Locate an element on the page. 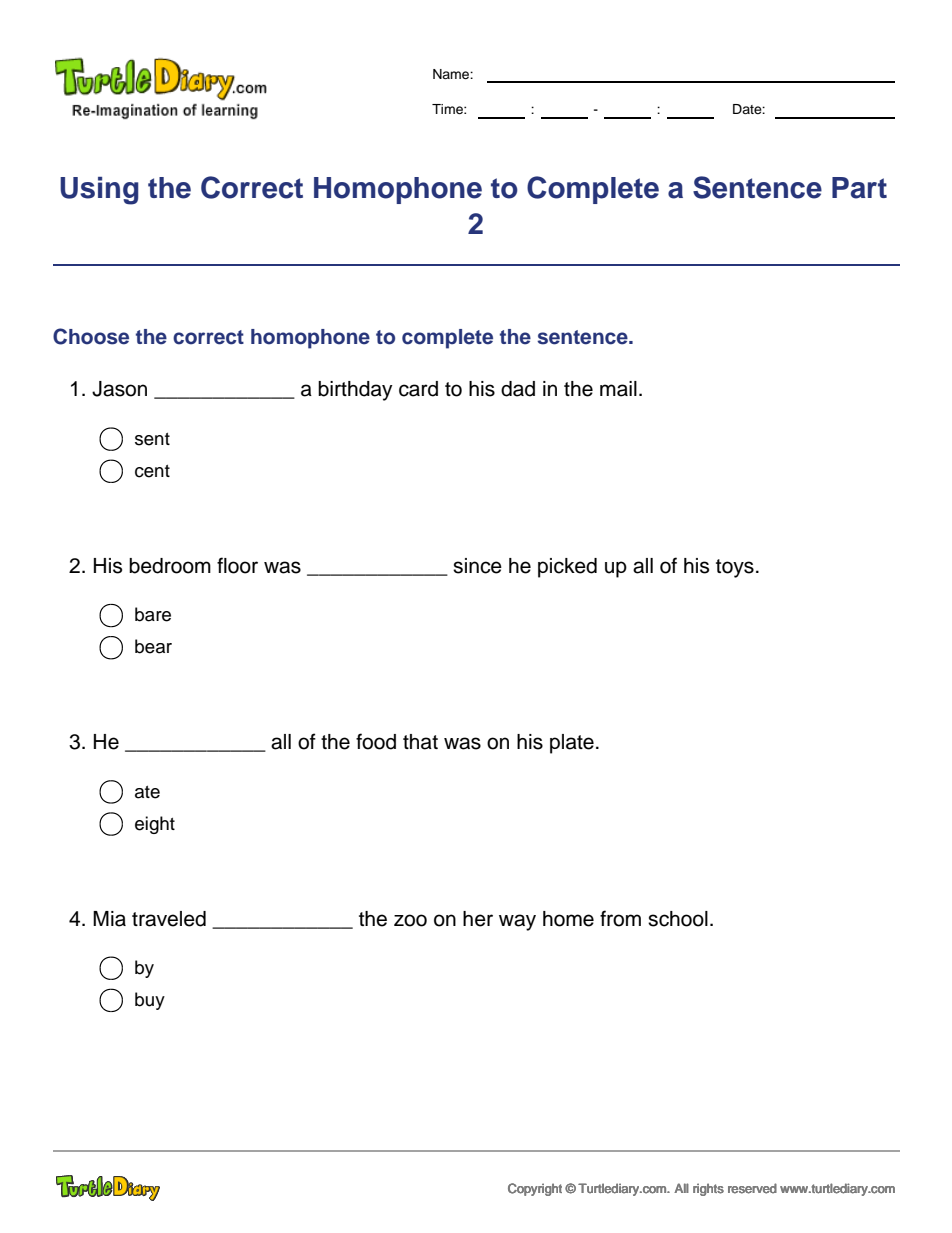  bedroom is located at coordinates (170, 566).
